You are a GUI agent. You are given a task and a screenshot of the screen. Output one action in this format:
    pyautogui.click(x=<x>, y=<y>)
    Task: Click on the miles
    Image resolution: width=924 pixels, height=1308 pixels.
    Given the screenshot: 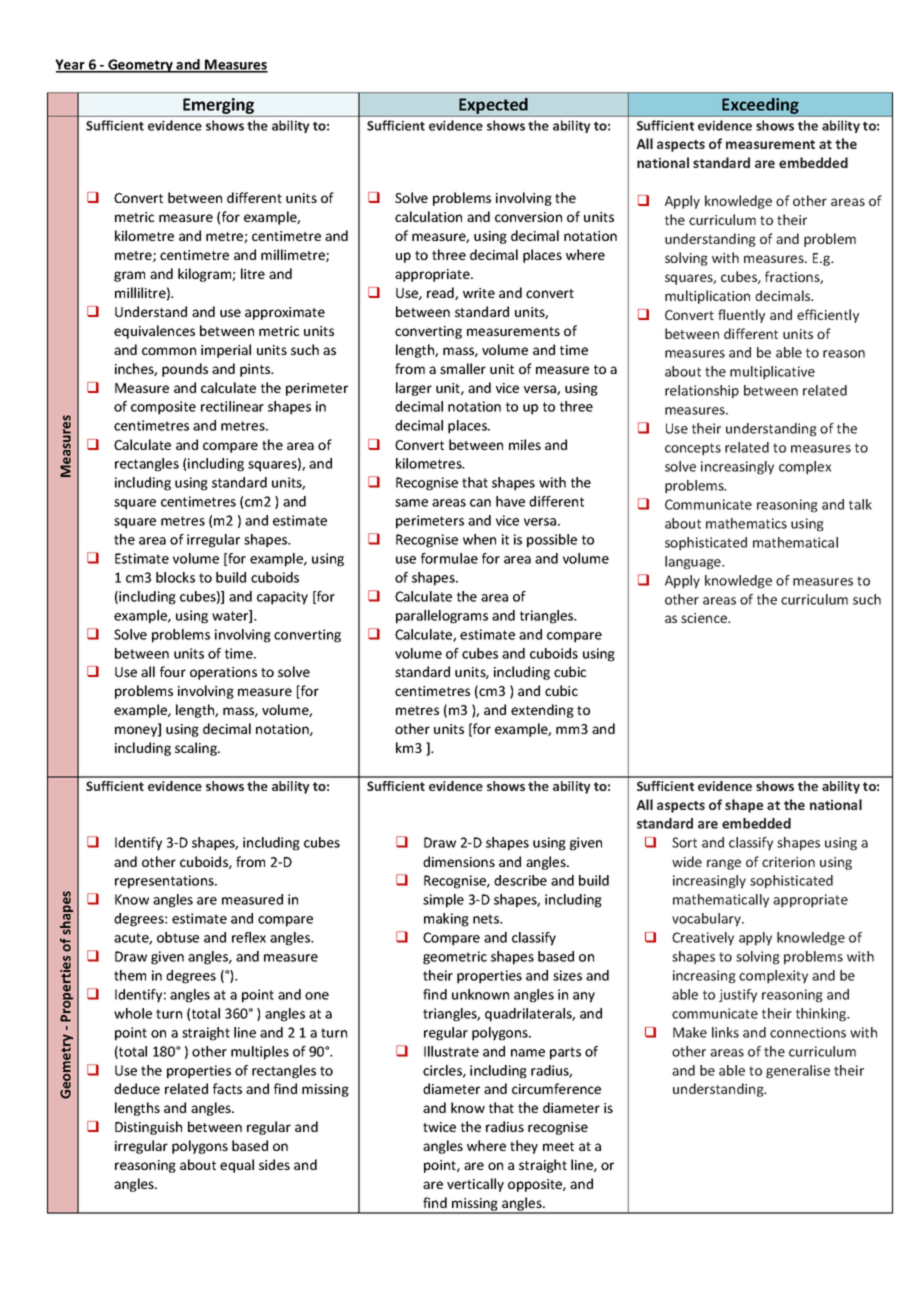 What is the action you would take?
    pyautogui.click(x=525, y=444)
